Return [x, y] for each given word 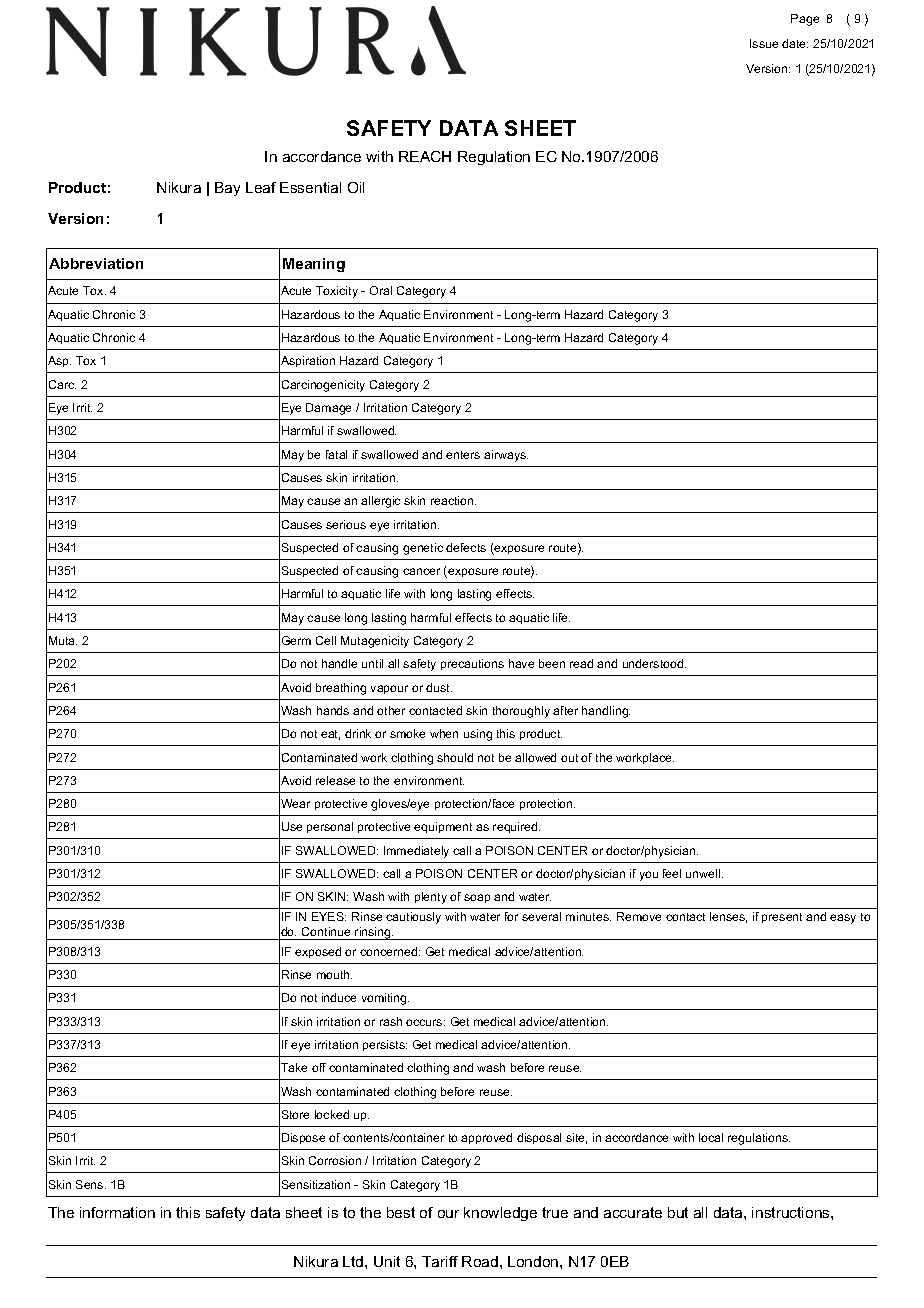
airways [506, 456]
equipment [443, 827]
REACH [425, 156]
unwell [704, 873]
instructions [792, 1212]
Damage [328, 409]
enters [463, 455]
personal [330, 827]
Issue [764, 43]
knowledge [500, 1214]
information [117, 1212]
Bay [227, 189]
